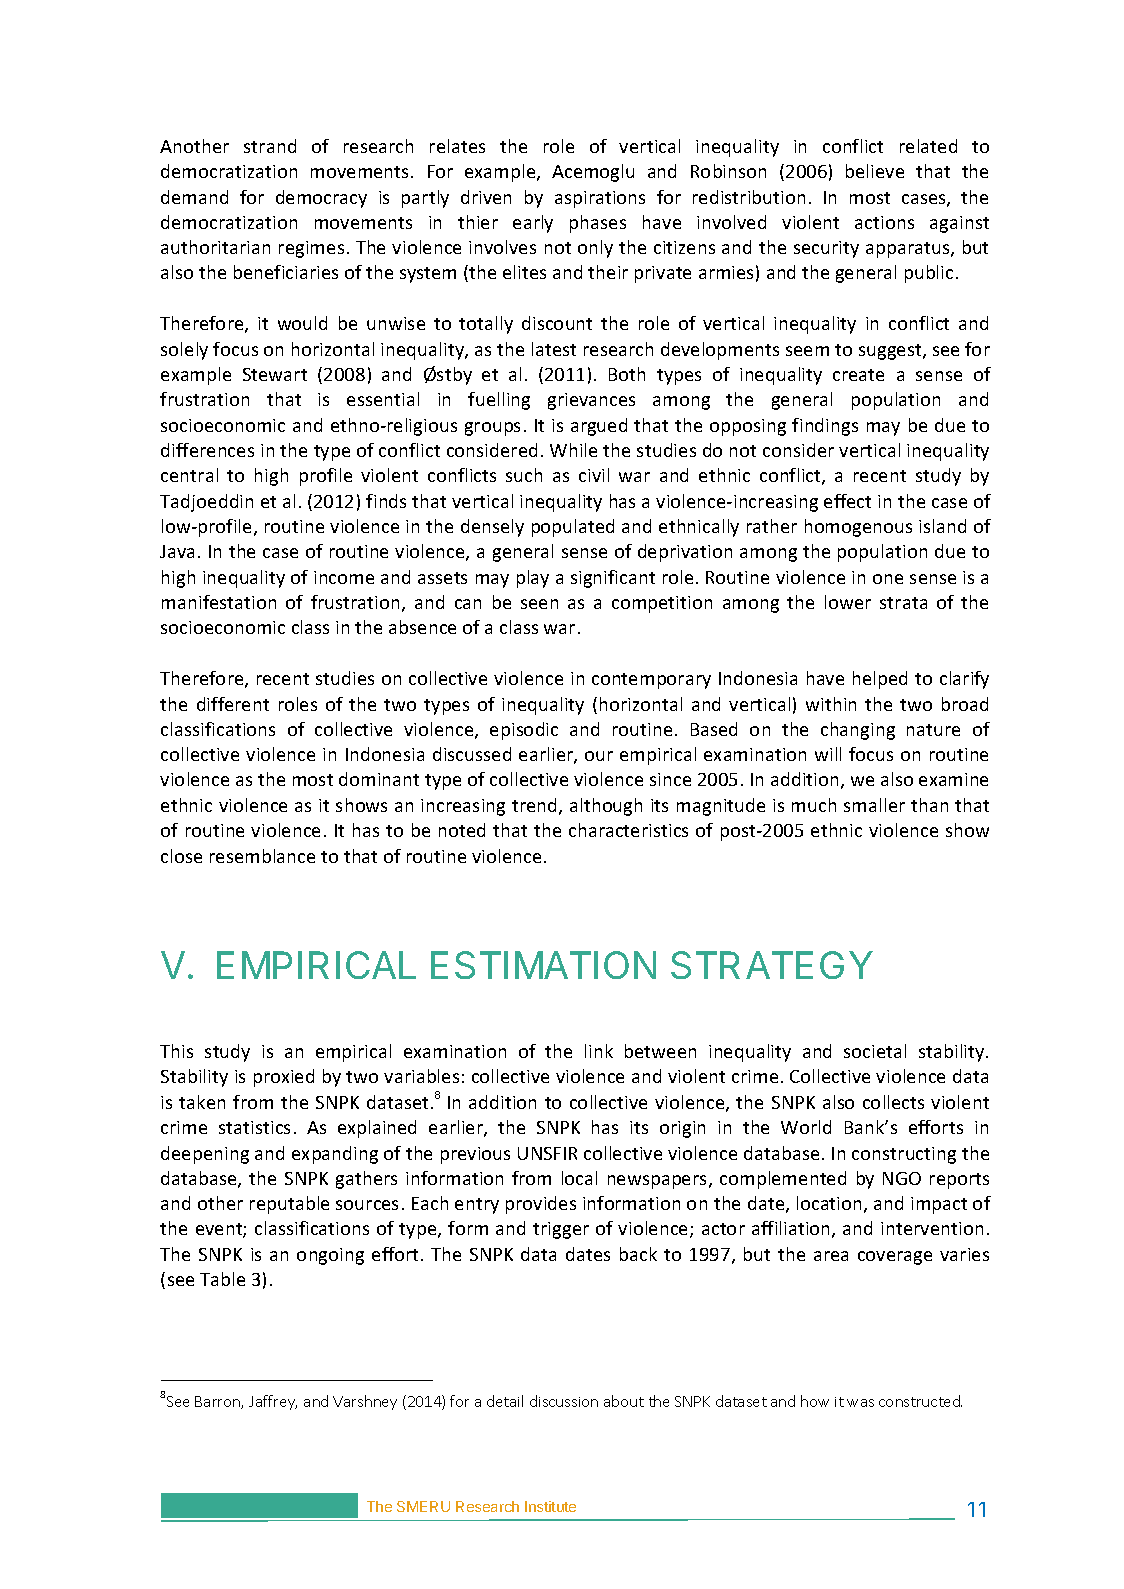  What do you see at coordinates (875, 171) in the page?
I see `believe` at bounding box center [875, 171].
